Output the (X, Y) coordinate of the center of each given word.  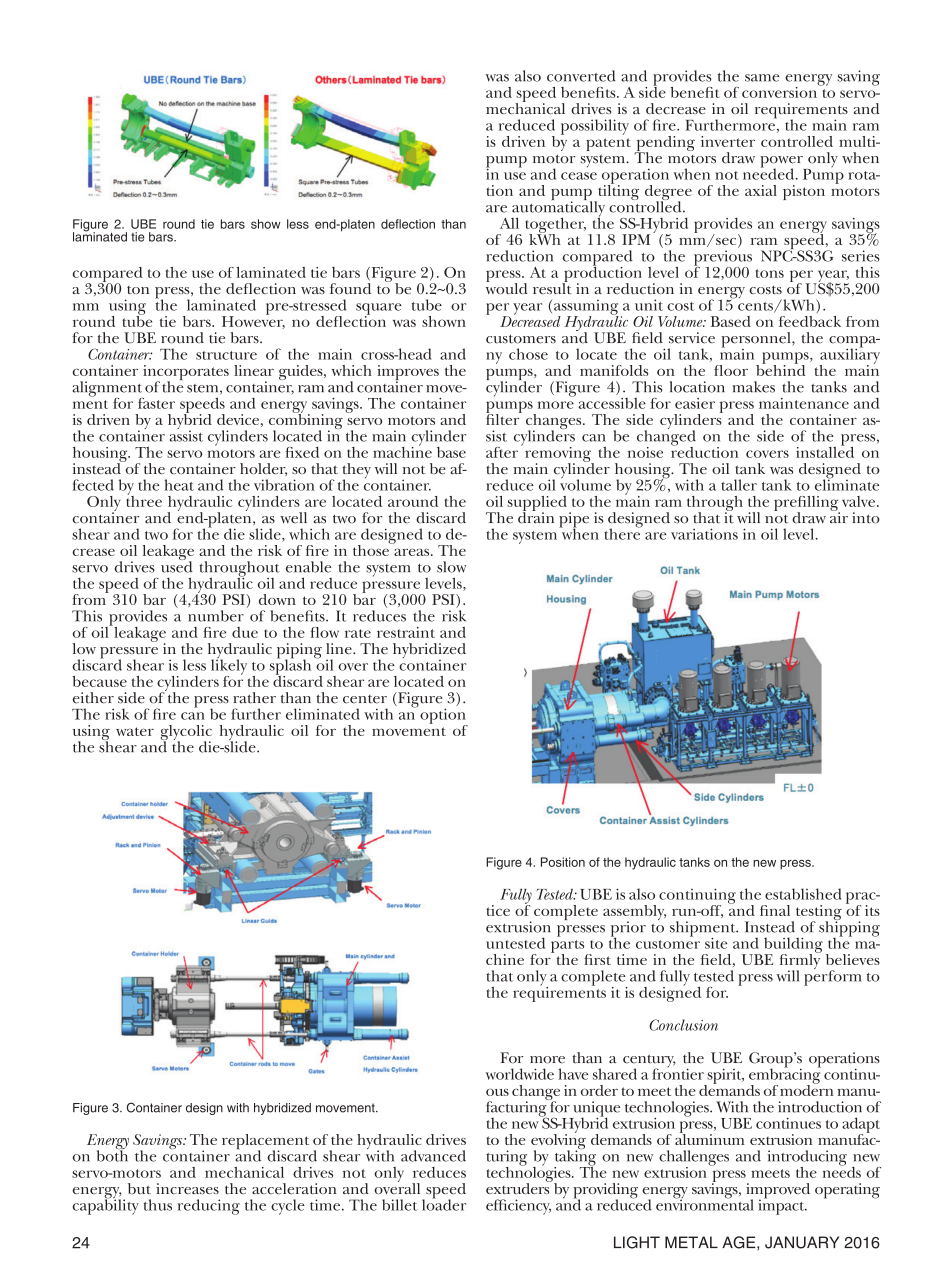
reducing (209, 1207)
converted (581, 76)
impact (782, 1206)
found (350, 287)
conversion (781, 91)
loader (444, 1204)
